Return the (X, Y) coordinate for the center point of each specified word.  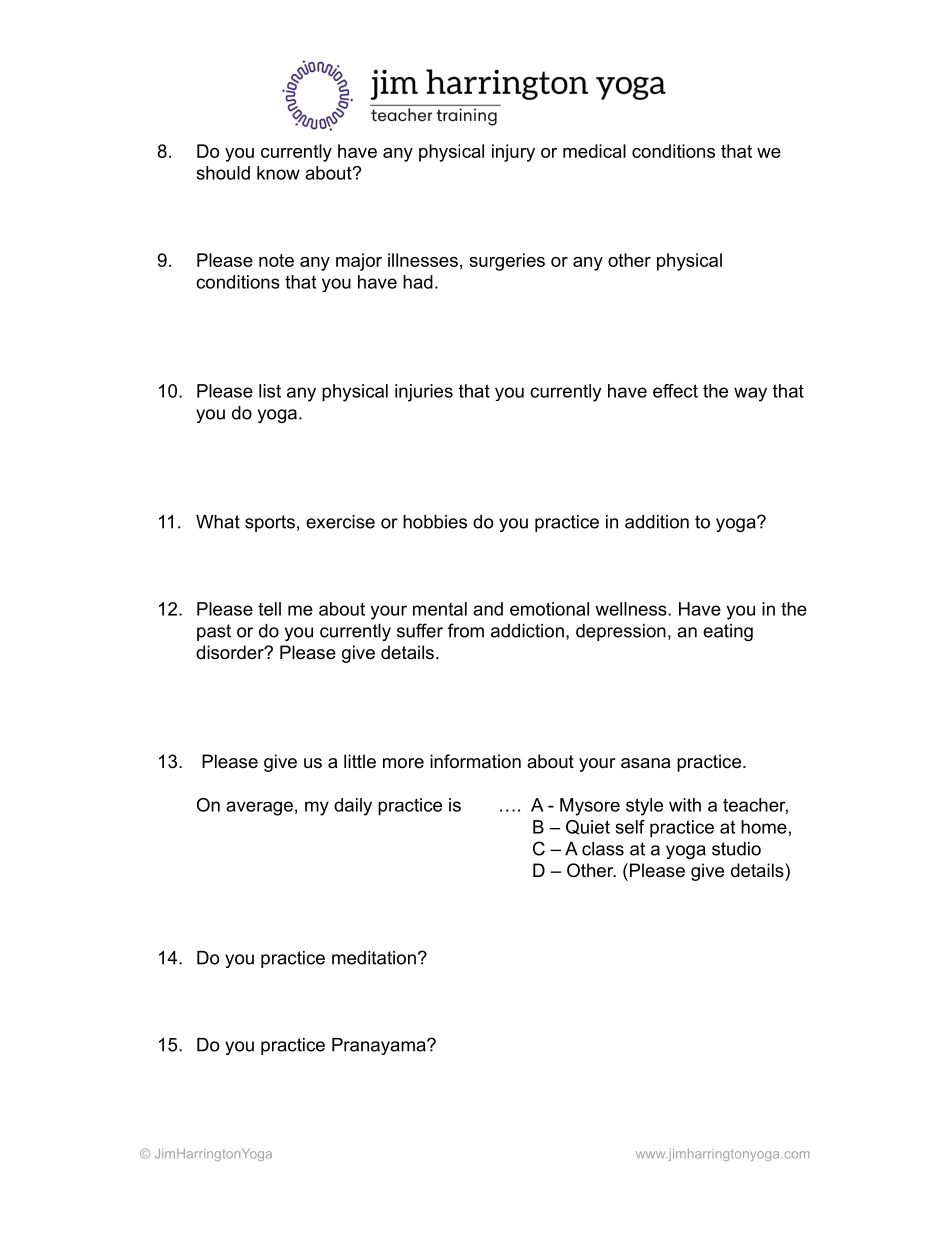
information (475, 761)
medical (594, 151)
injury (513, 153)
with (685, 805)
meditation (374, 958)
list (270, 391)
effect (675, 391)
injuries (424, 393)
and (488, 609)
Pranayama (380, 1046)
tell (269, 609)
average (259, 808)
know (278, 173)
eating (728, 632)
